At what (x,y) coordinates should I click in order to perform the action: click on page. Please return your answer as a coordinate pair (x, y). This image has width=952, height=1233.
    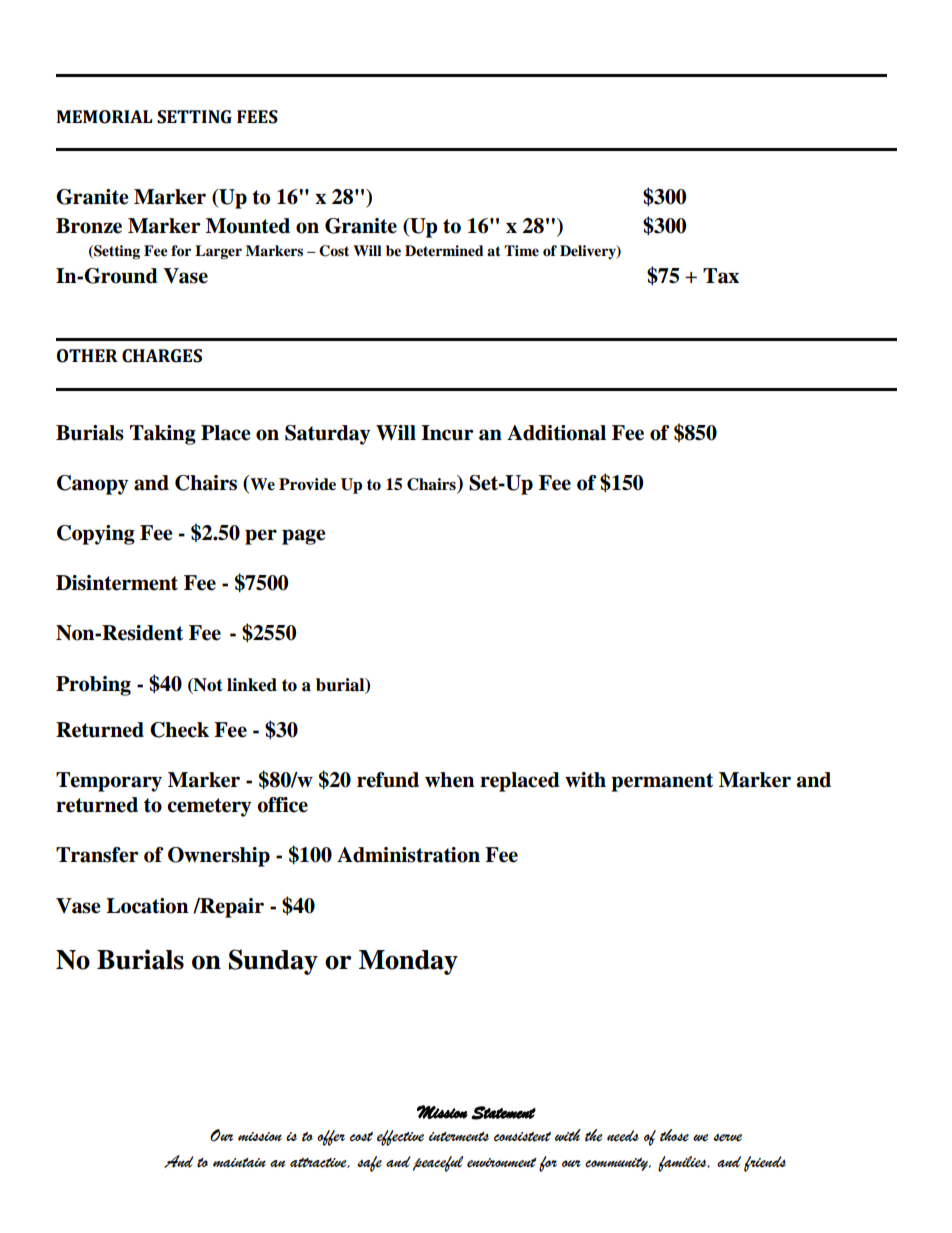
    Looking at the image, I should click on (304, 537).
